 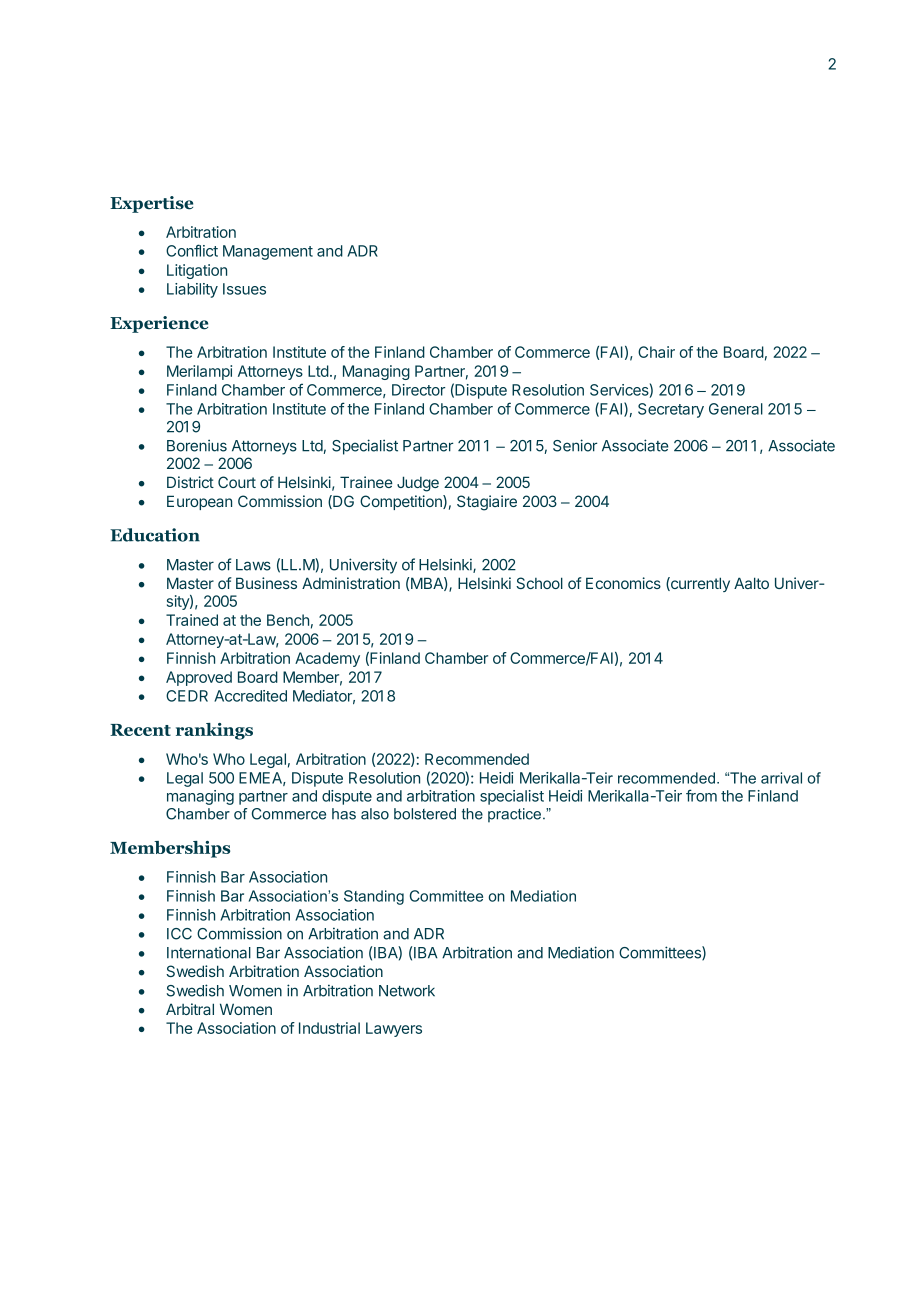 I want to click on bolstered, so click(x=425, y=814).
